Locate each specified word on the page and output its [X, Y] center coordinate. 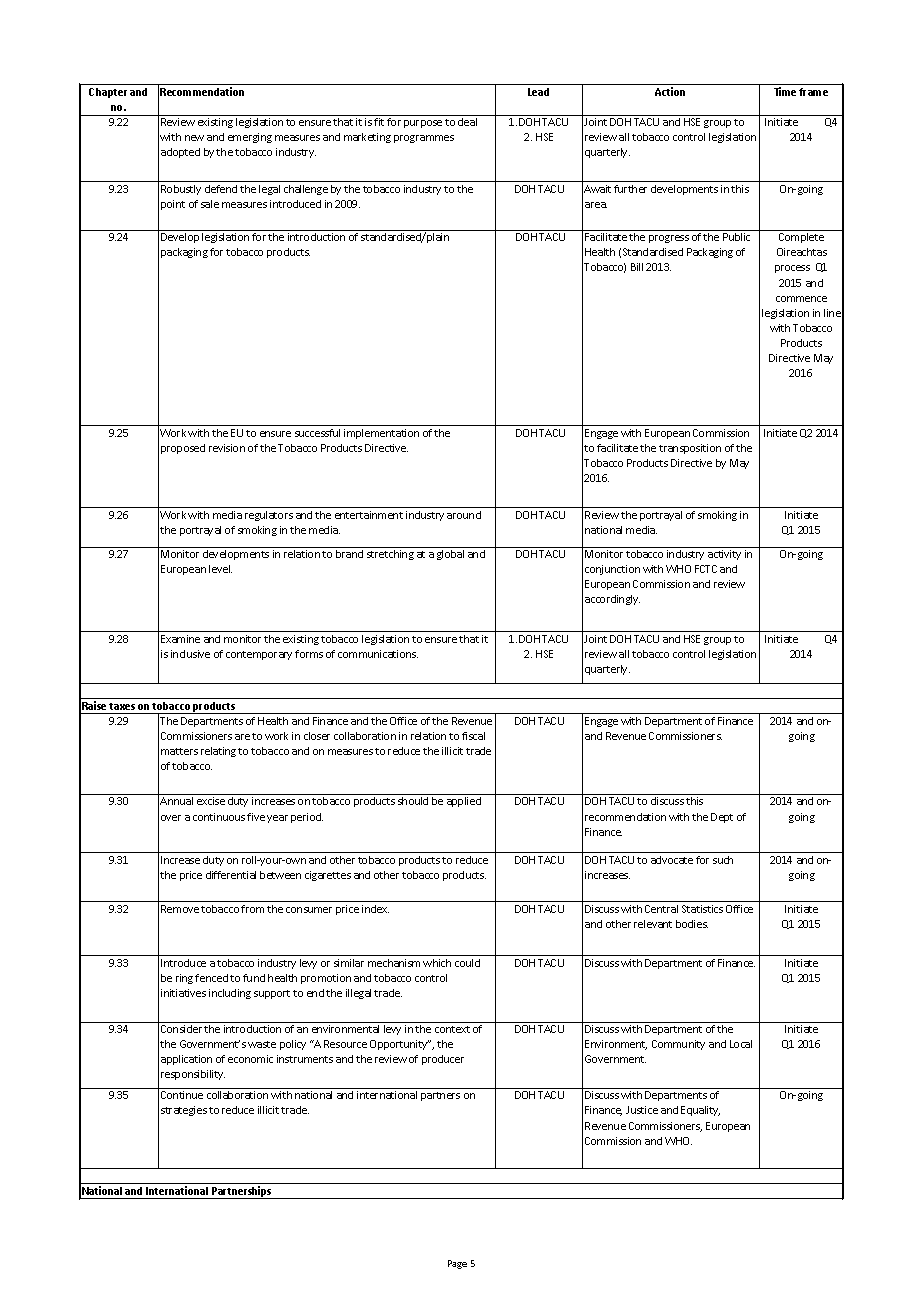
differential [231, 875]
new [194, 138]
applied [464, 802]
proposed [183, 449]
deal [467, 122]
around [464, 515]
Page [457, 1264]
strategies [184, 1111]
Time [785, 91]
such [723, 860]
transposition [690, 449]
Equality [700, 1111]
